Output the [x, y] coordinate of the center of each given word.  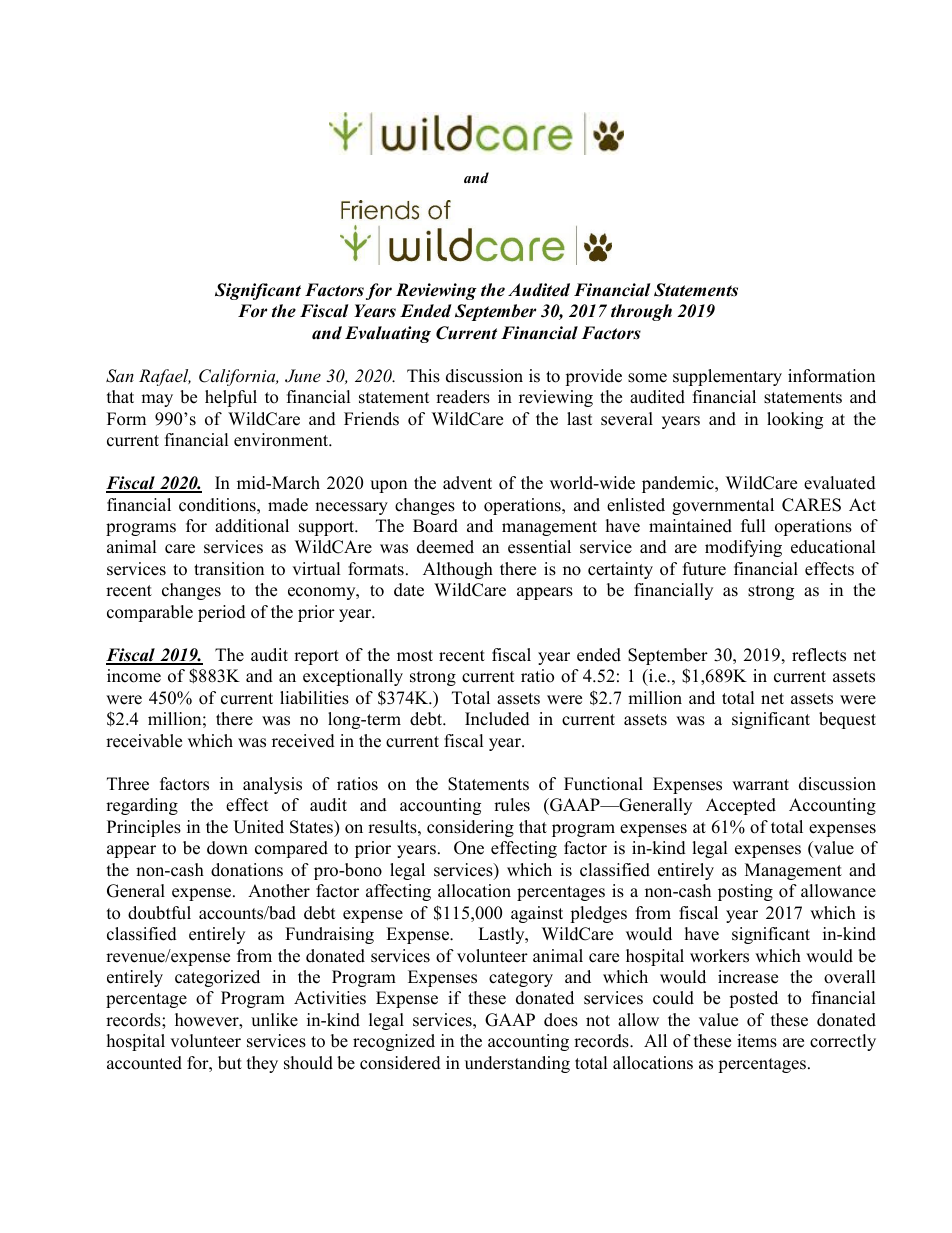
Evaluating [388, 334]
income [134, 676]
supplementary [727, 377]
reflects [819, 655]
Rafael [165, 377]
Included [497, 719]
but [230, 1063]
